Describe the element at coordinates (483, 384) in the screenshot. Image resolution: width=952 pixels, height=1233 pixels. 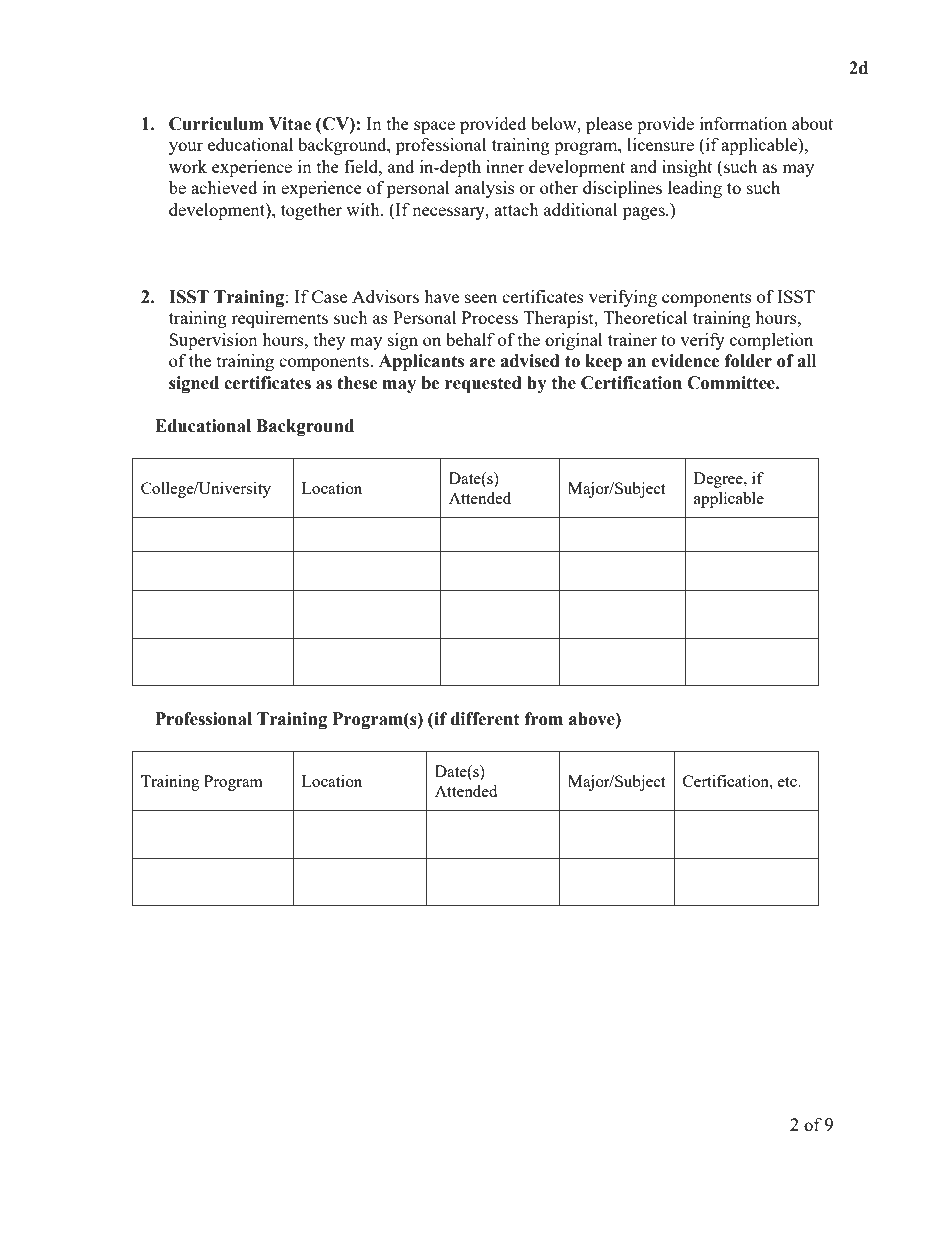
I see `requested` at that location.
